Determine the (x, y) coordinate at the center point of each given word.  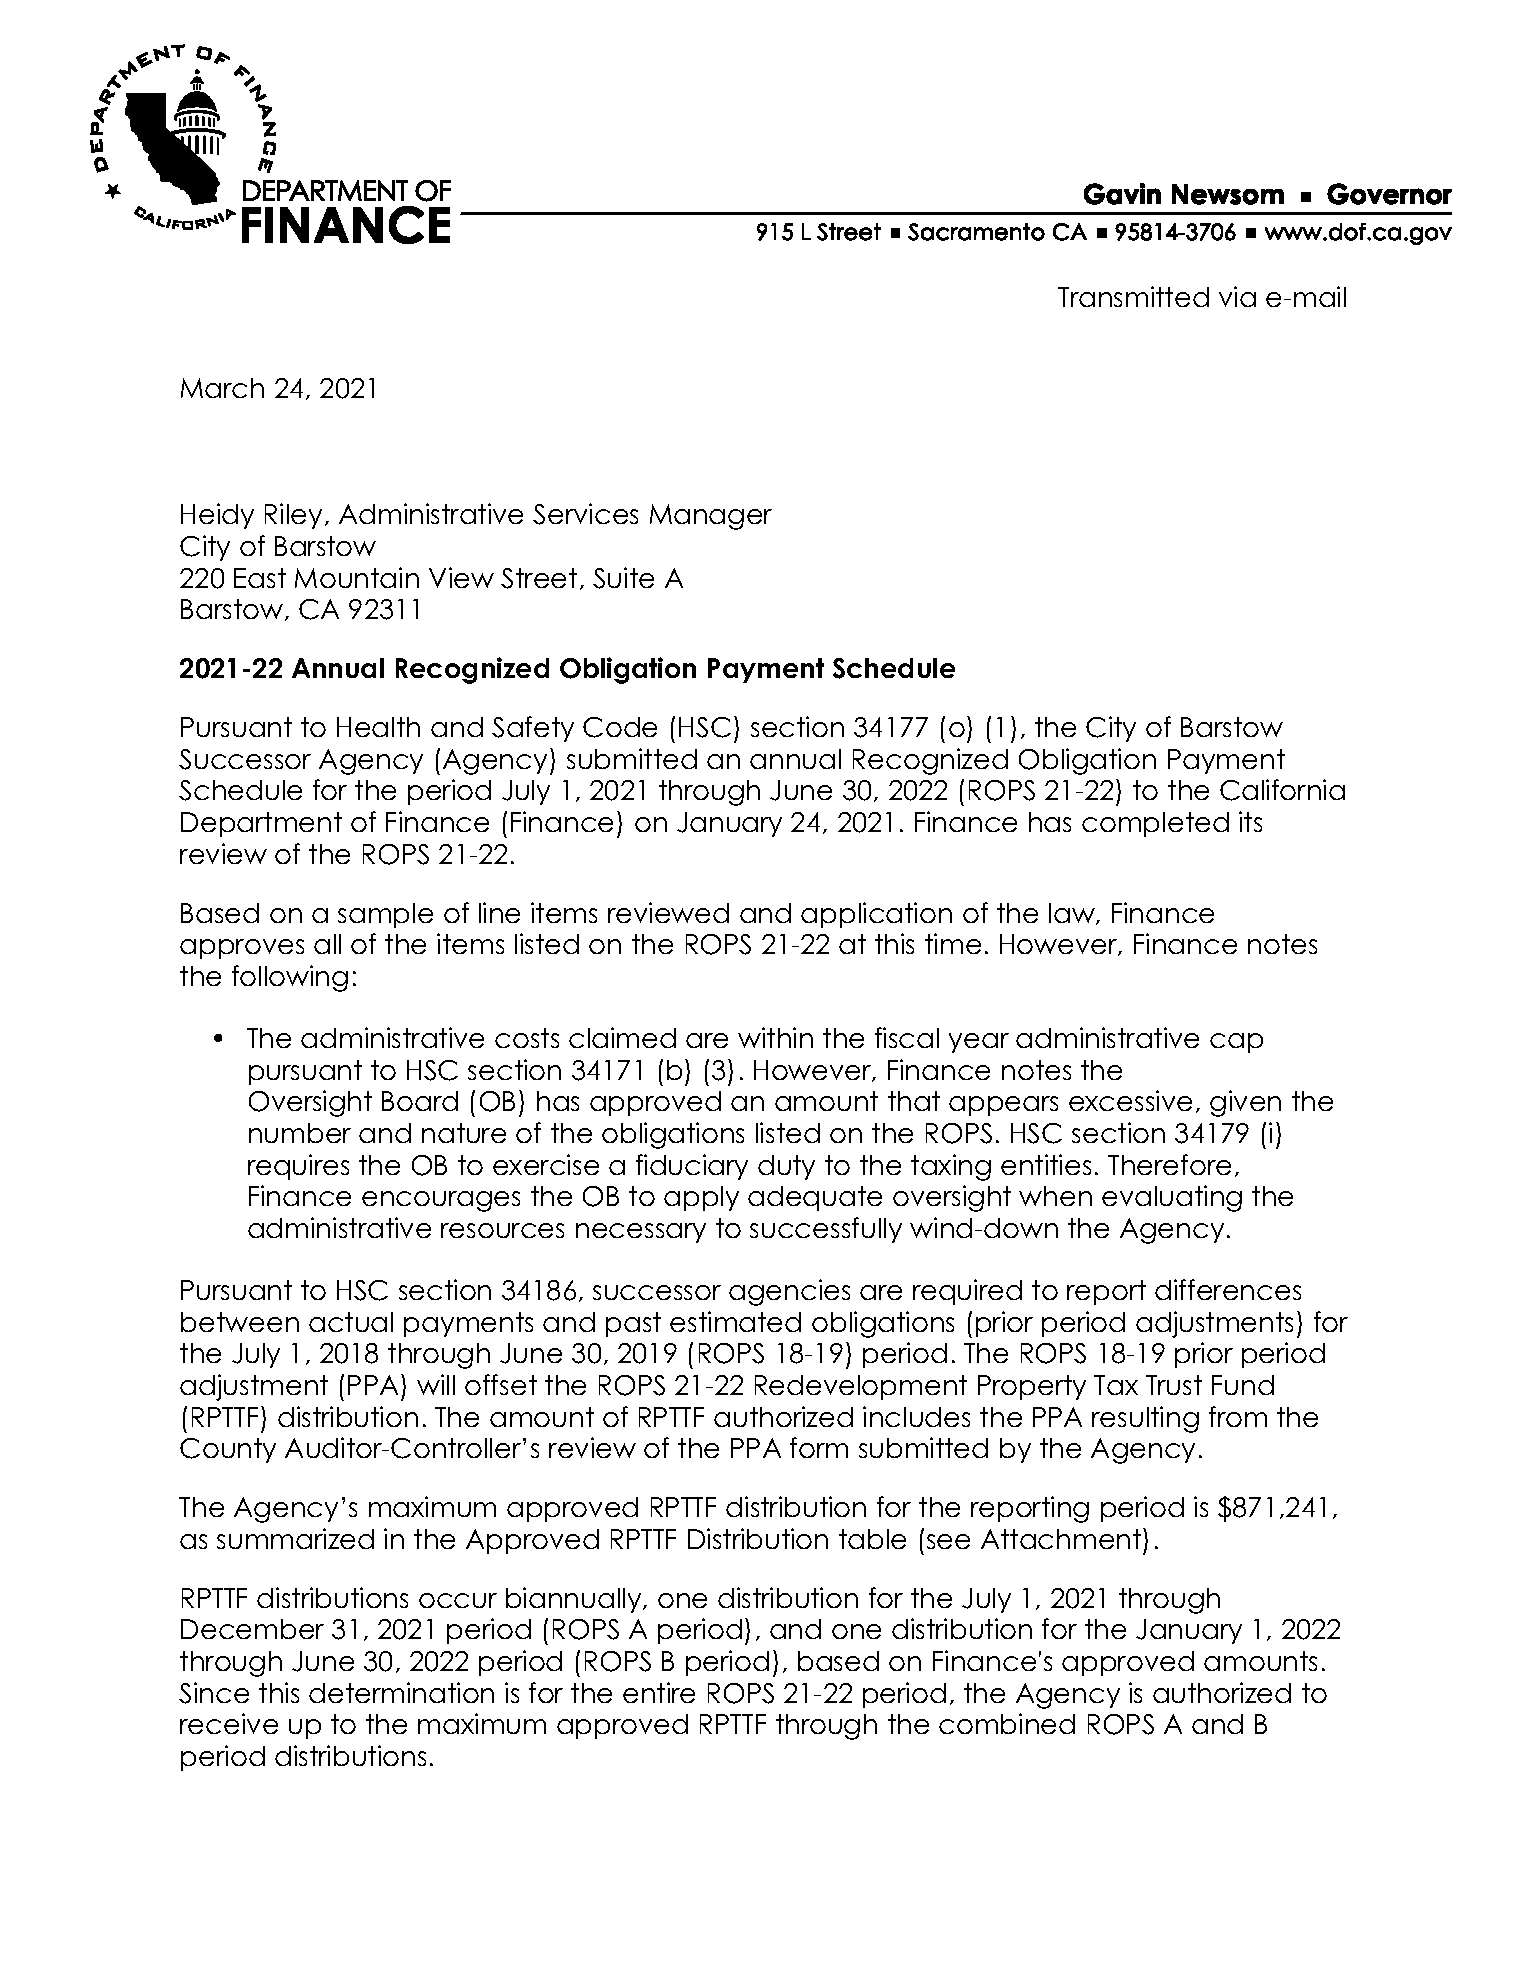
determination (401, 1692)
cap (1236, 1043)
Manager (711, 517)
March (222, 388)
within (775, 1037)
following (290, 978)
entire (659, 1692)
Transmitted (1133, 296)
